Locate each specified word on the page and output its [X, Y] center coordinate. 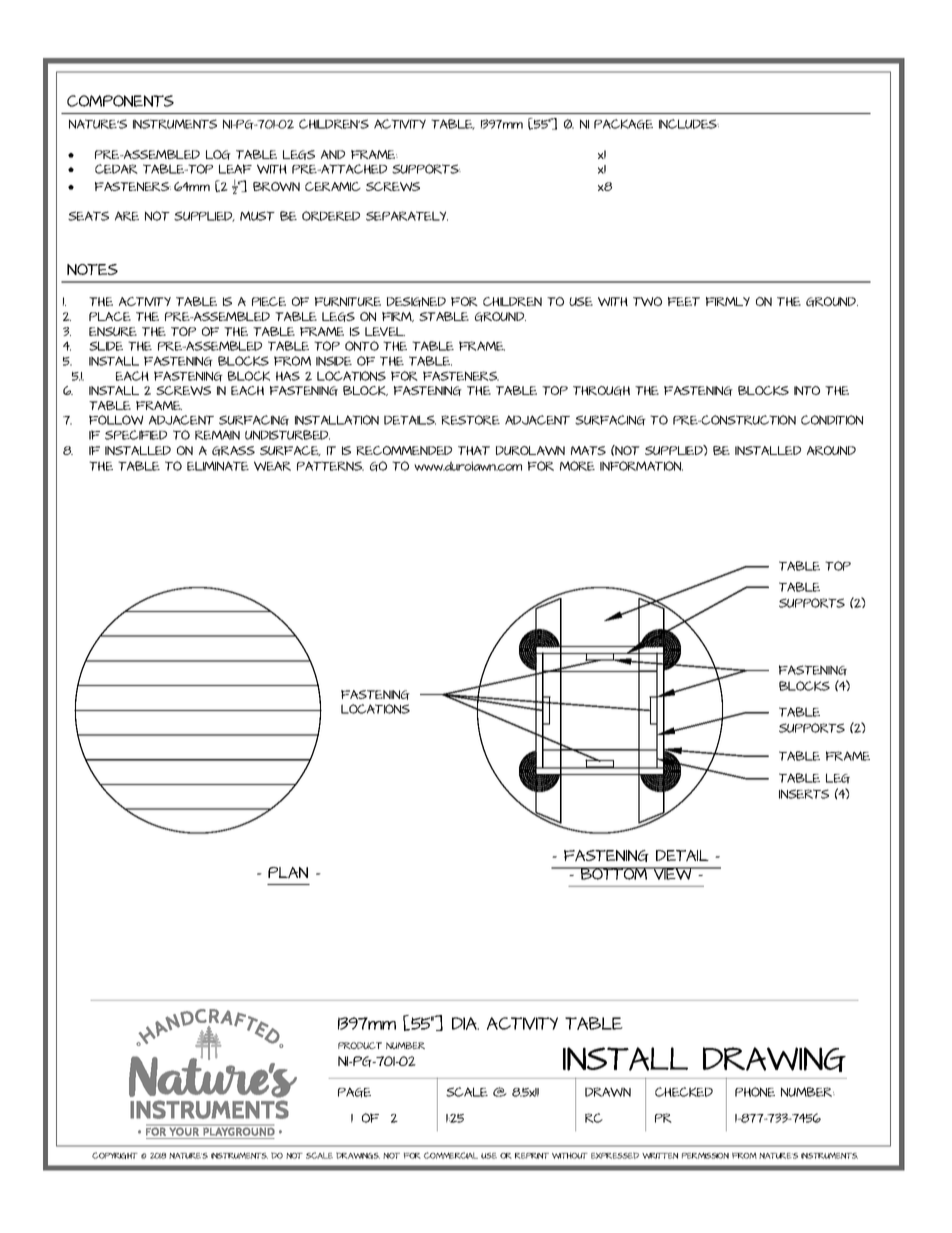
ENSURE [113, 331]
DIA [465, 1023]
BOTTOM [614, 873]
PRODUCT [360, 1045]
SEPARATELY [407, 216]
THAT [474, 450]
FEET [684, 301]
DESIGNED [416, 302]
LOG [218, 155]
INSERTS [804, 794]
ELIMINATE [218, 466]
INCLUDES [689, 124]
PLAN [288, 873]
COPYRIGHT [115, 1155]
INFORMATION [641, 466]
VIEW [673, 873]
